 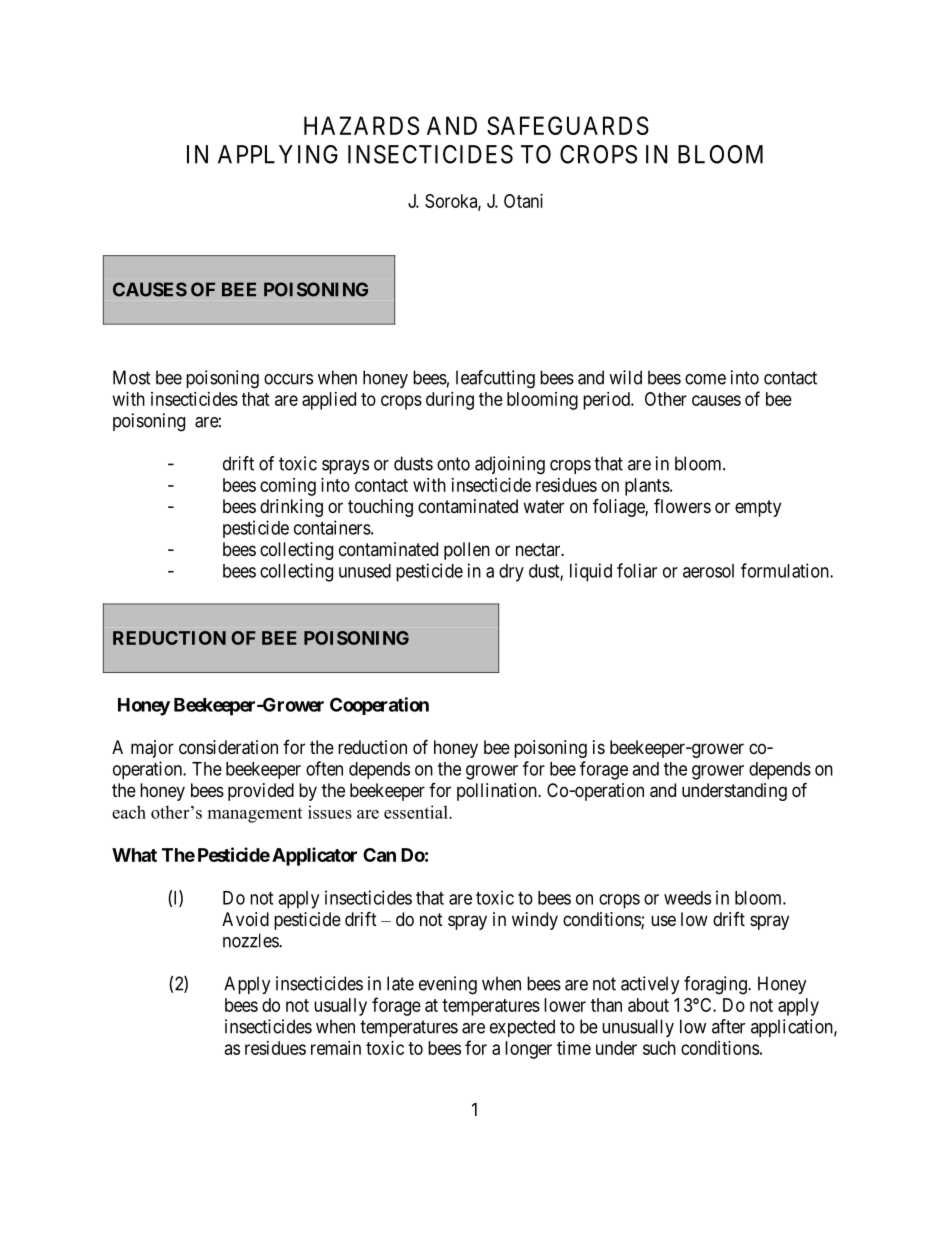 What do you see at coordinates (453, 464) in the page?
I see `onto` at bounding box center [453, 464].
